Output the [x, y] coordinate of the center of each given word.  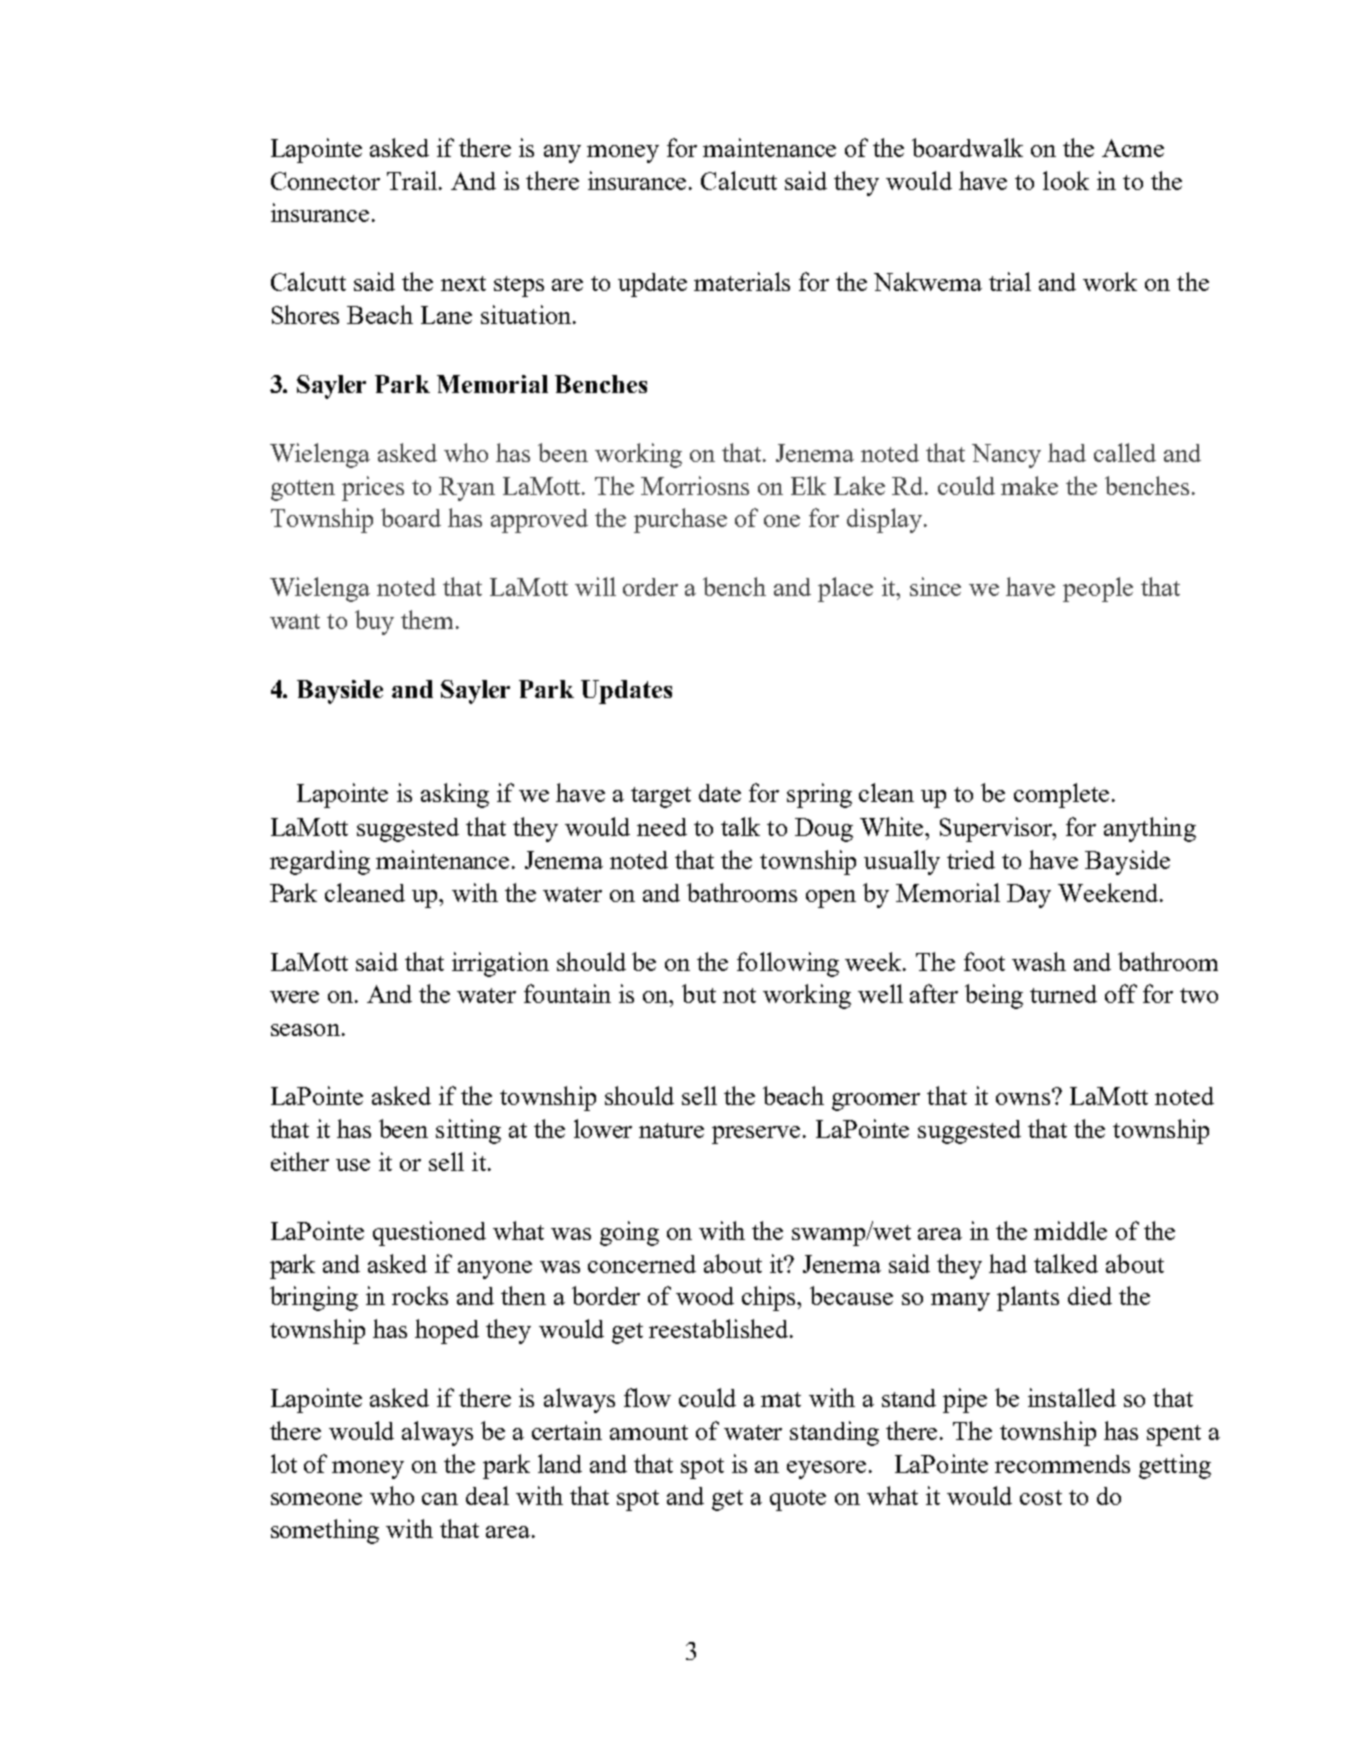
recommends [1062, 1464]
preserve [758, 1135]
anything [1150, 829]
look [1066, 180]
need [662, 827]
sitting [468, 1131]
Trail [412, 180]
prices [373, 488]
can [440, 1499]
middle [1070, 1230]
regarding [320, 862]
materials [742, 281]
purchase [680, 520]
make [1029, 485]
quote [798, 1500]
